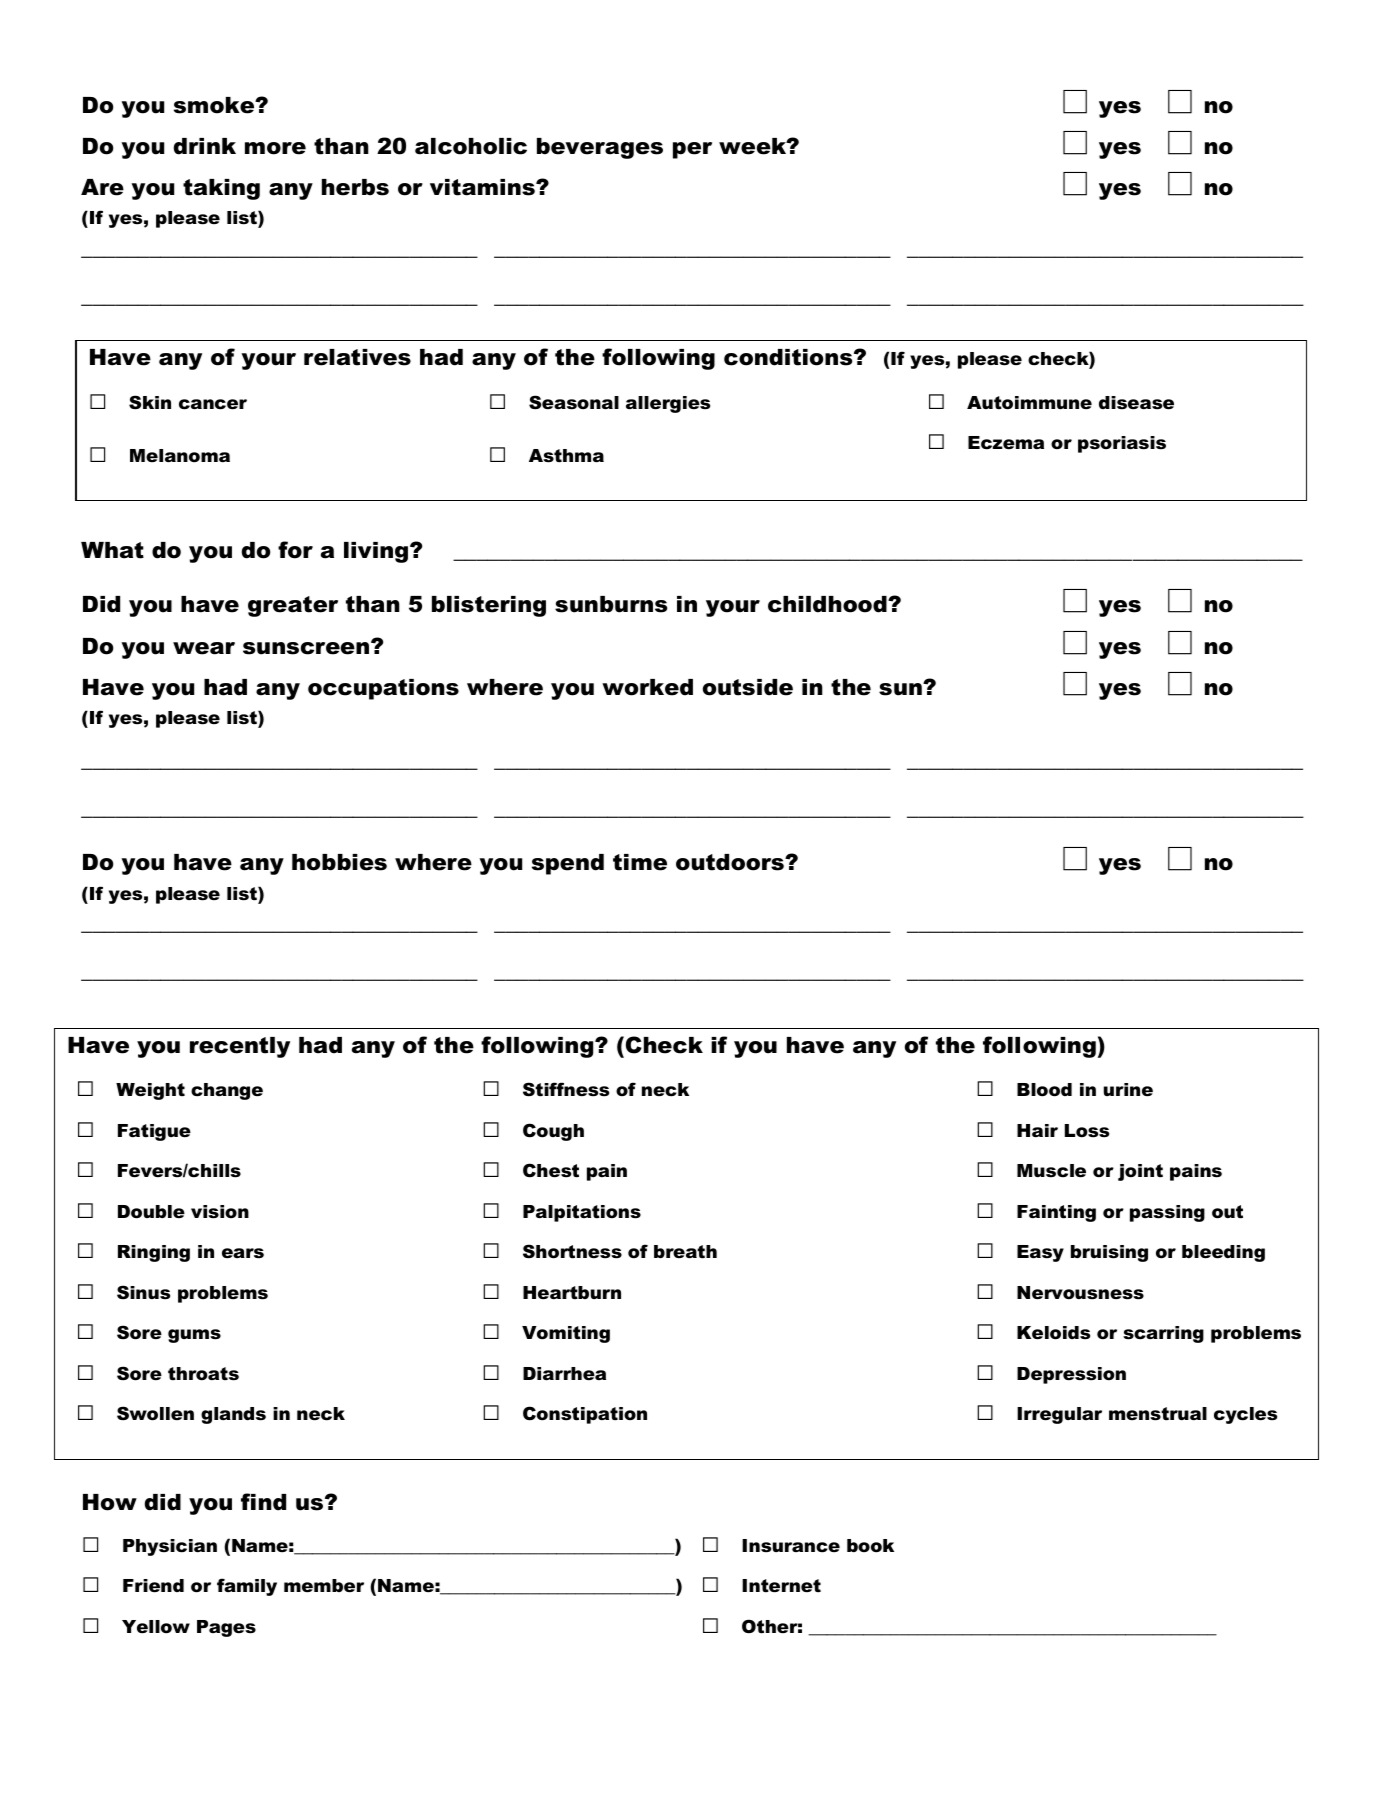 The height and width of the document is (1793, 1385). I want to click on family, so click(247, 1587).
